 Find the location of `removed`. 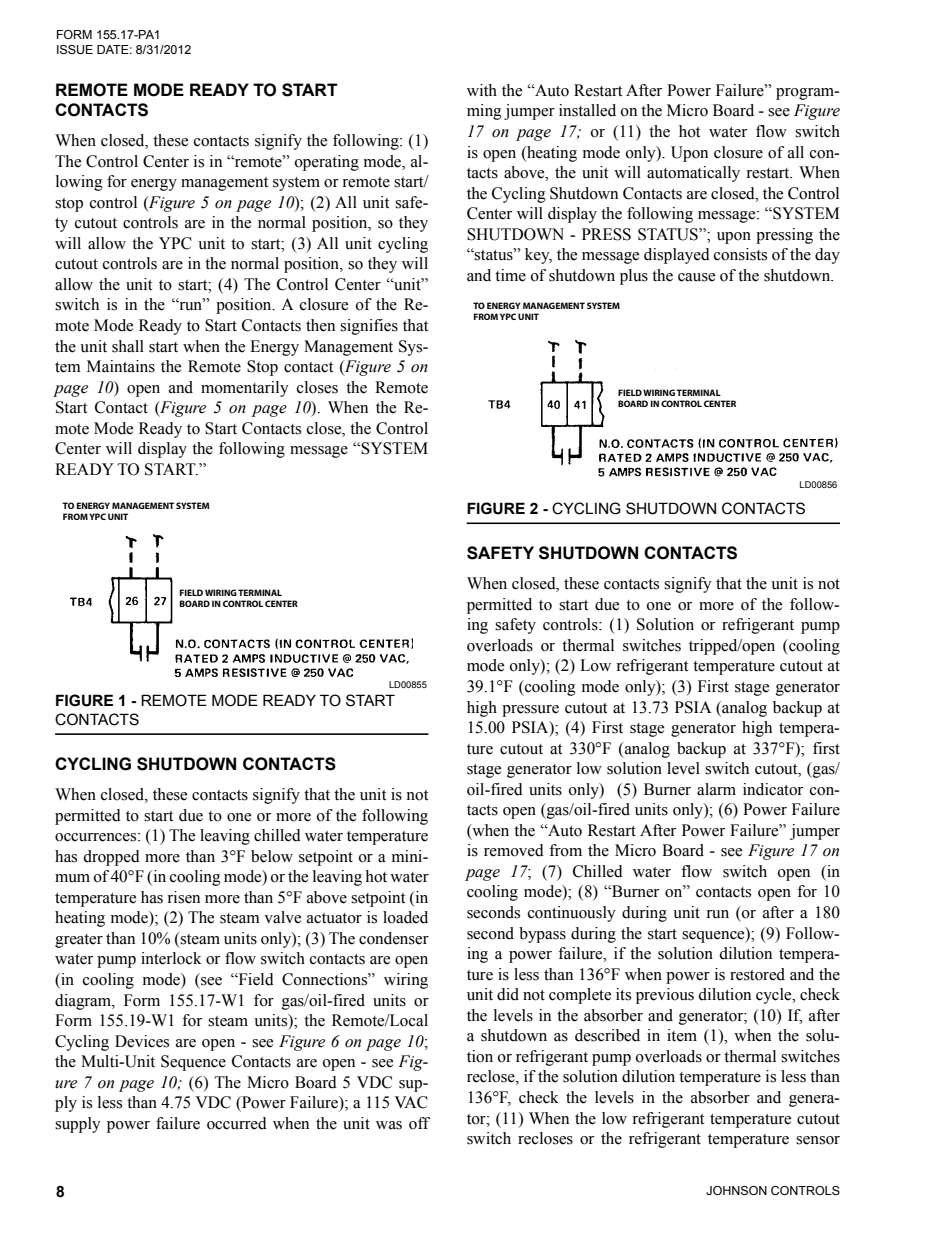

removed is located at coordinates (514, 850).
